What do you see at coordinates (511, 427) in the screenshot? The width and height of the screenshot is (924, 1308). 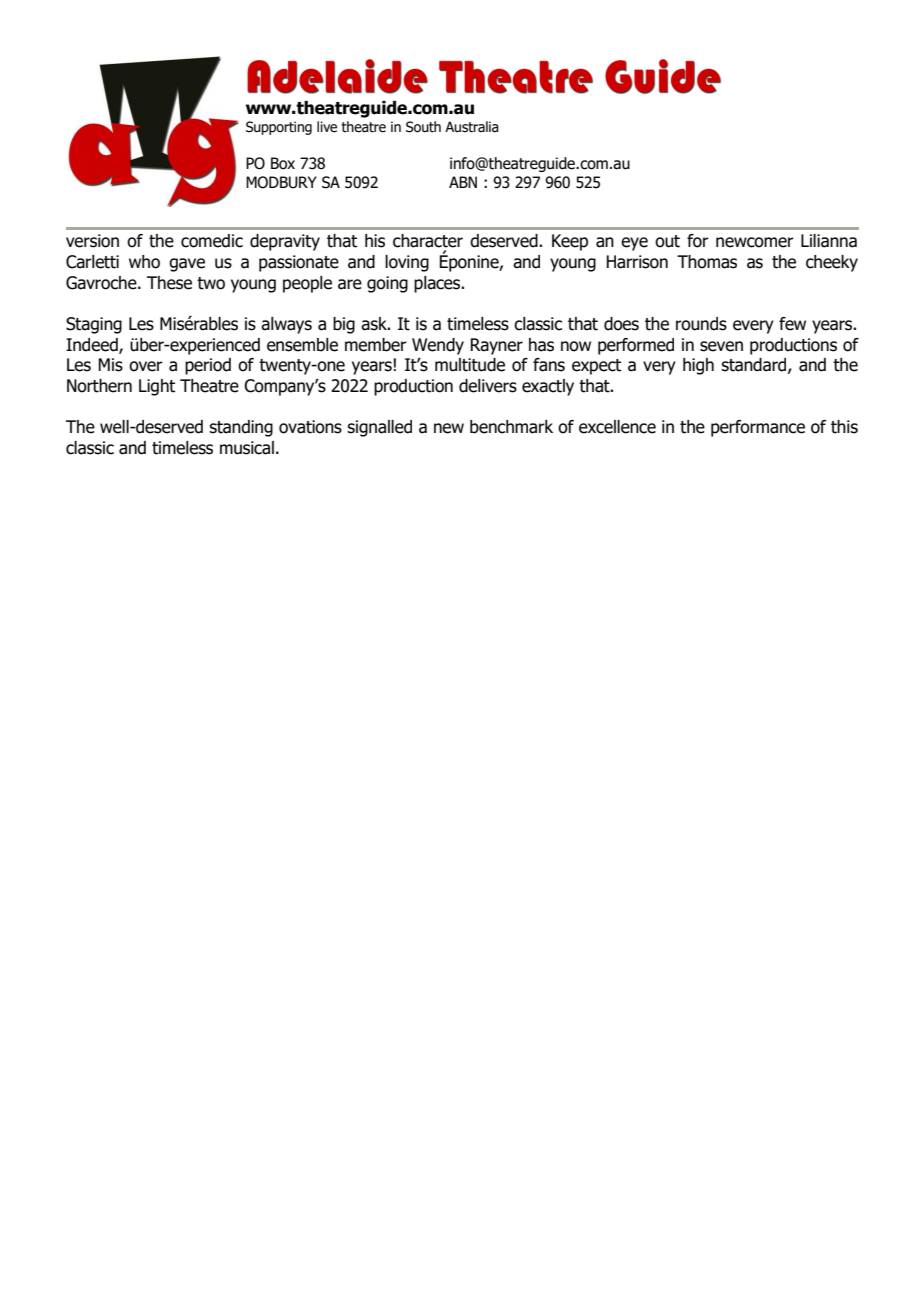 I see `benchmark` at bounding box center [511, 427].
